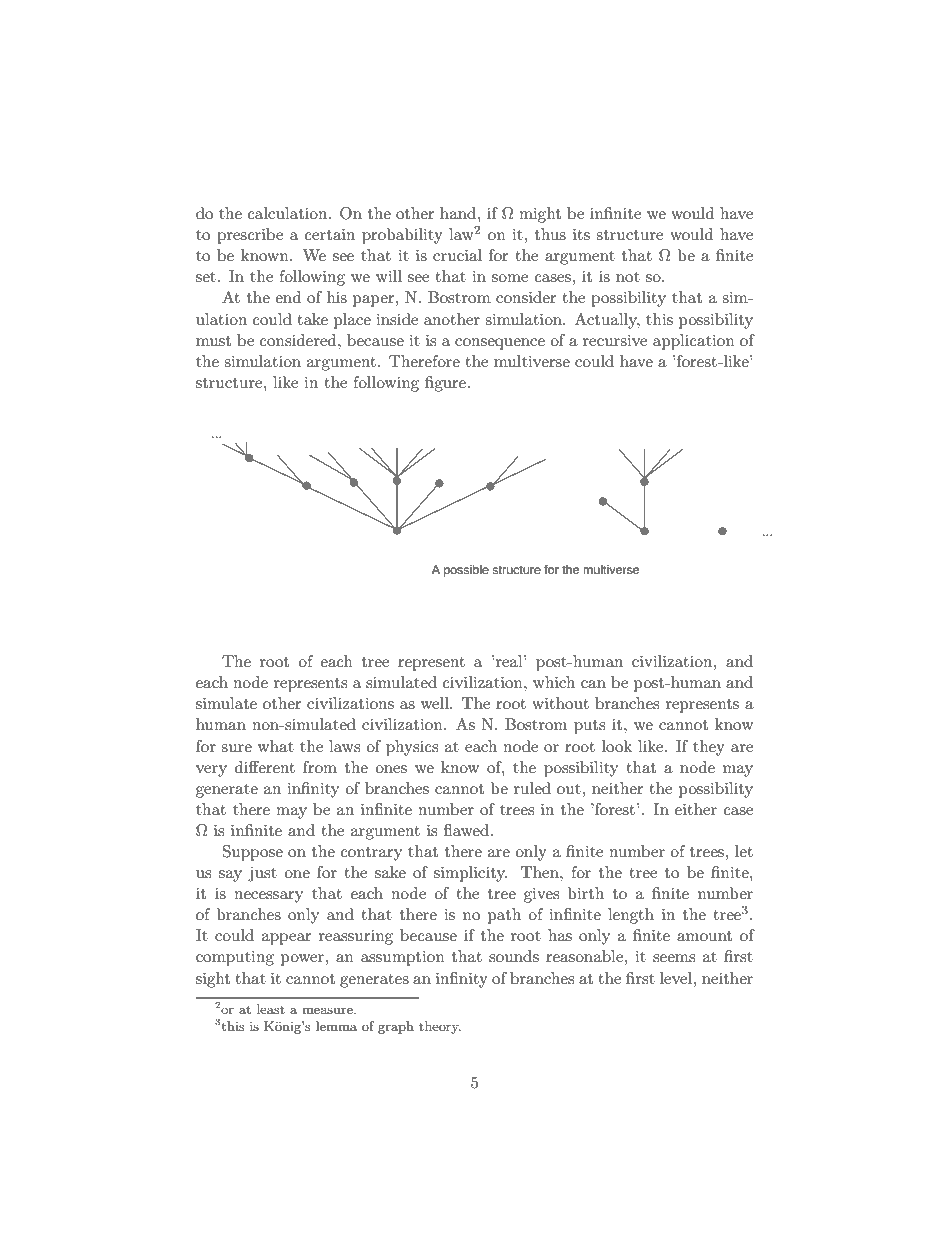 This page has height=1233, width=952. I want to click on what, so click(276, 746).
